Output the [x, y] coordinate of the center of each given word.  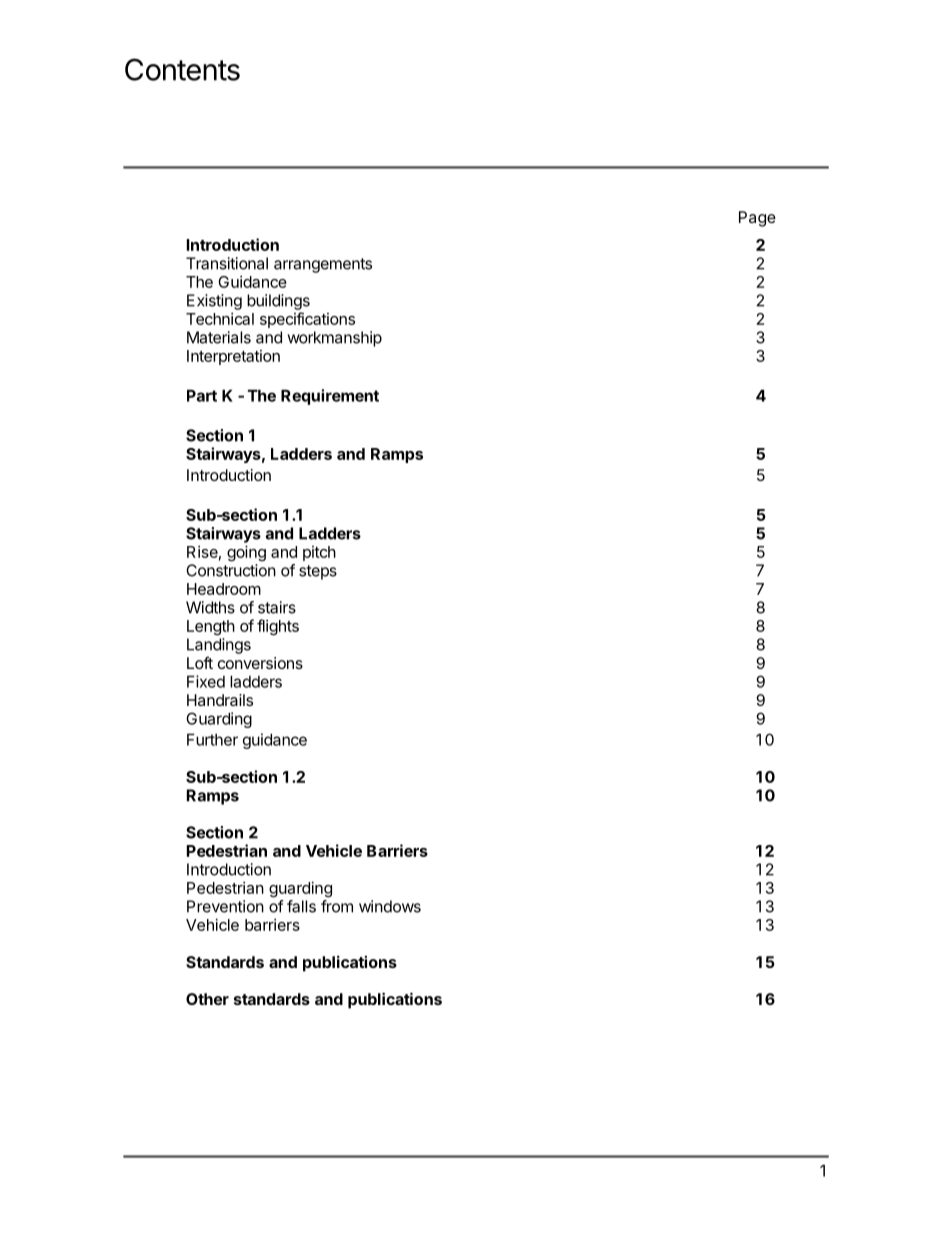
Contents [182, 69]
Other [207, 999]
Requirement [330, 397]
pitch [319, 553]
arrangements [323, 265]
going [246, 553]
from [337, 906]
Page [757, 219]
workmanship [334, 339]
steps [318, 572]
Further [212, 739]
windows [390, 906]
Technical [220, 318]
